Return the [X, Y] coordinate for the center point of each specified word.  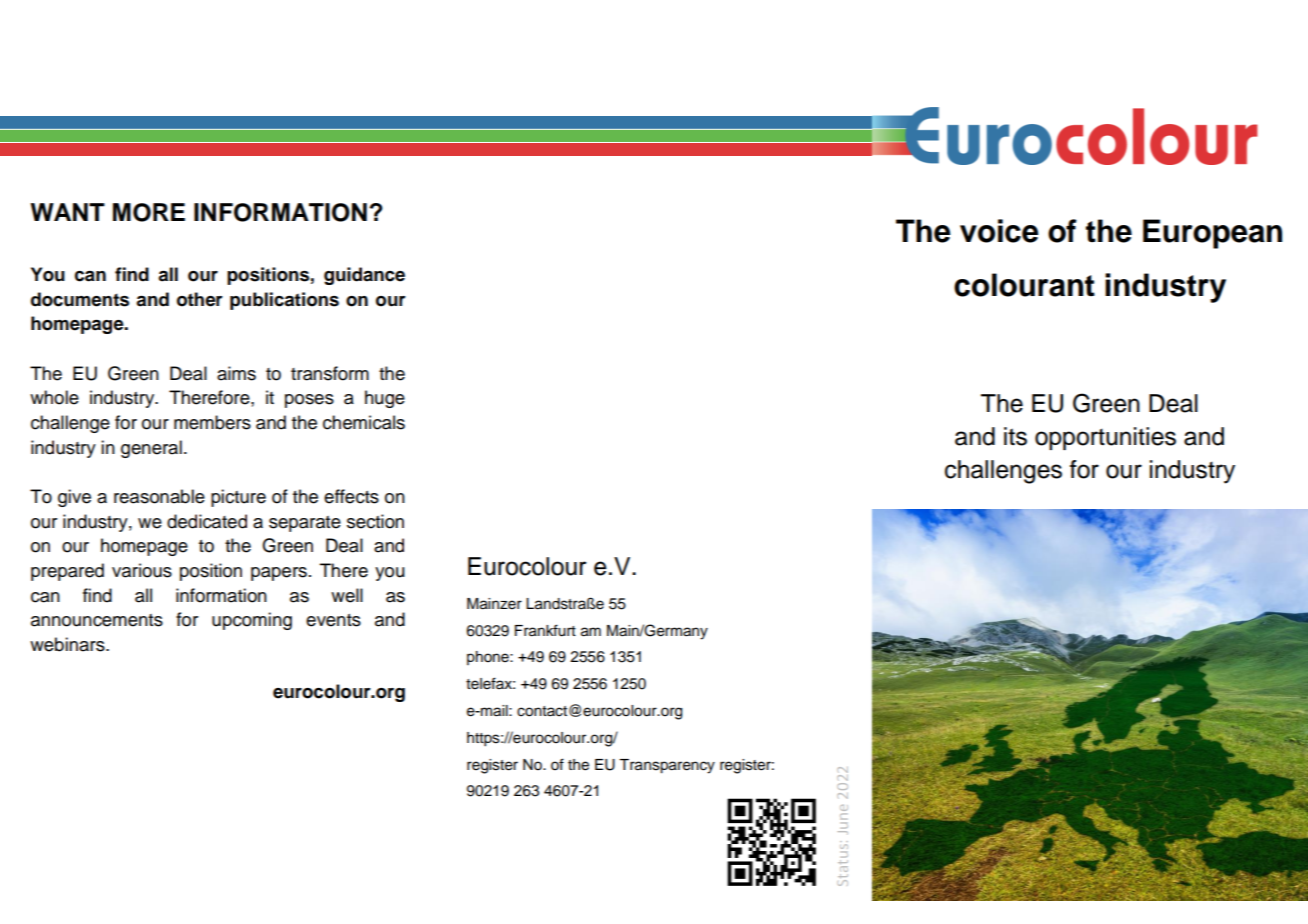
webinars [68, 644]
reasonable [159, 496]
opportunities [1105, 438]
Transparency [667, 766]
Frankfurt [545, 630]
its [1015, 436]
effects [351, 496]
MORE [149, 212]
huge [385, 399]
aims [236, 373]
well [347, 595]
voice [999, 231]
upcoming [252, 621]
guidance [364, 276]
